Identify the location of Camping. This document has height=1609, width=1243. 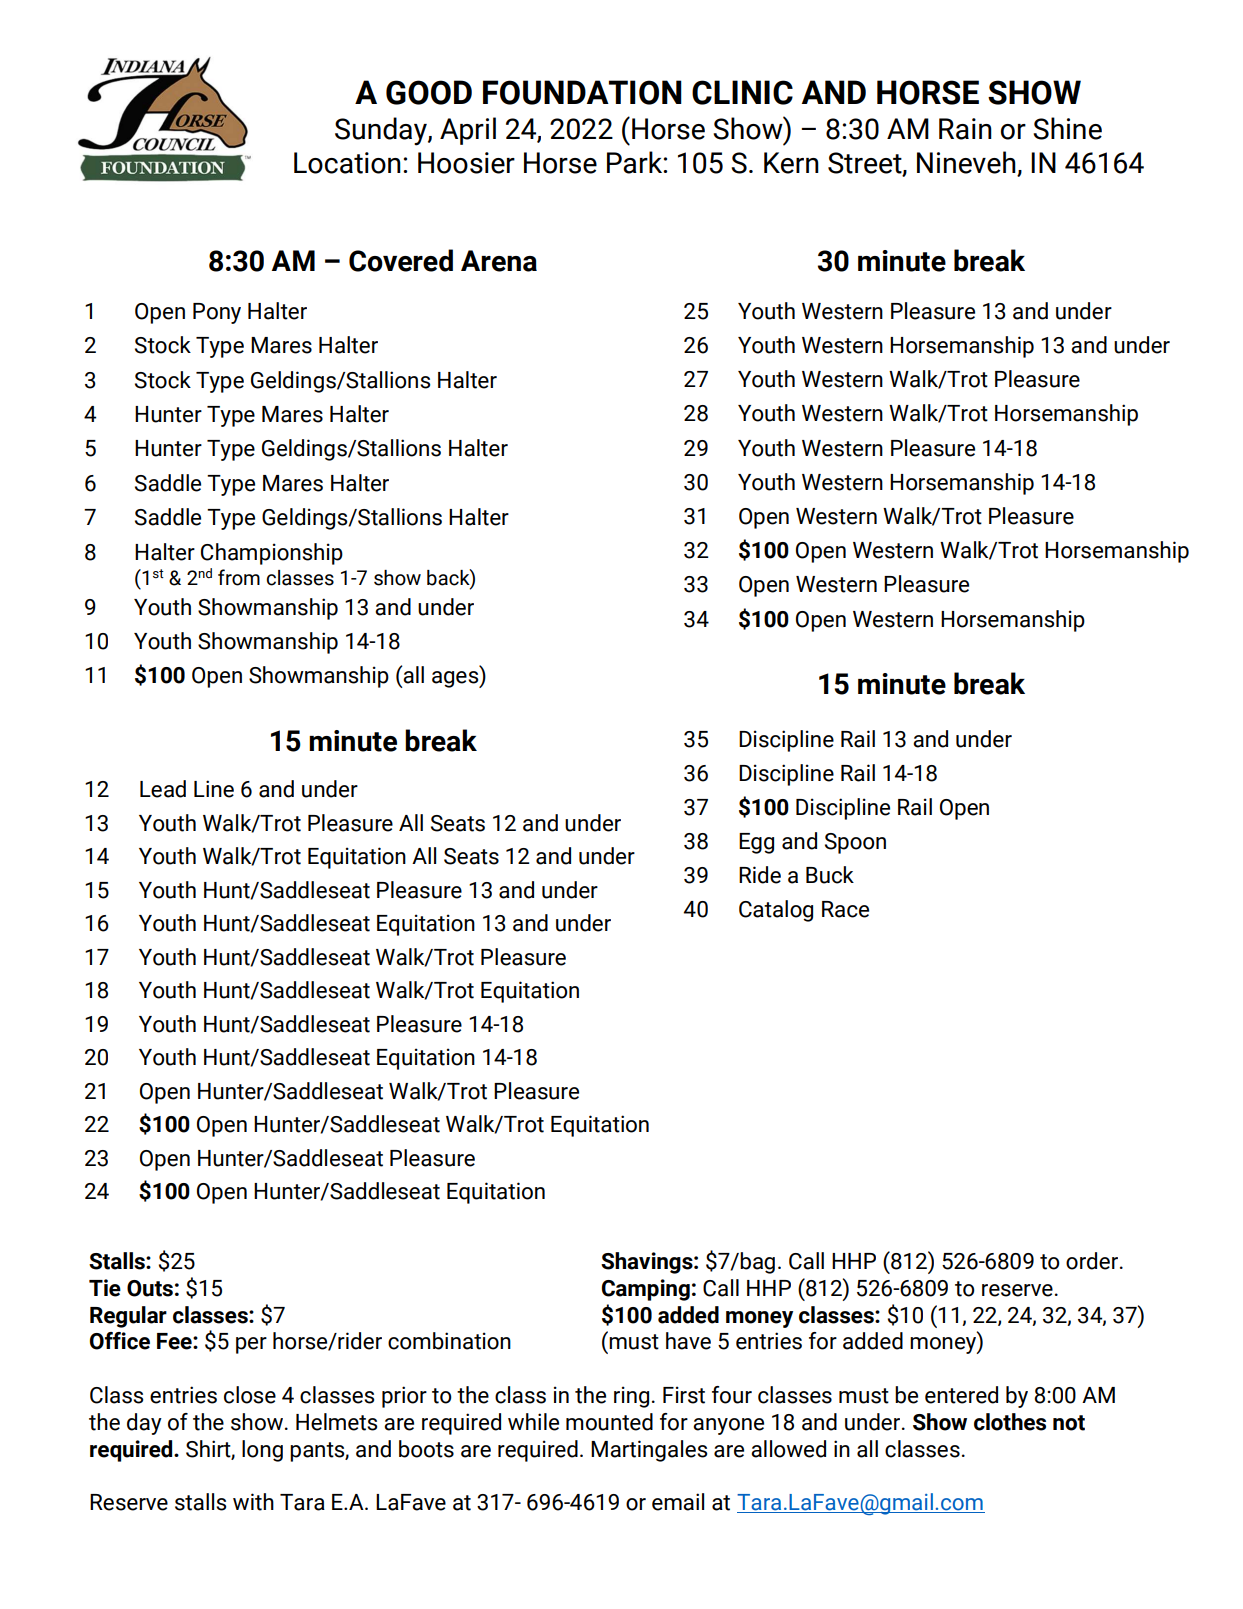
(646, 1290).
